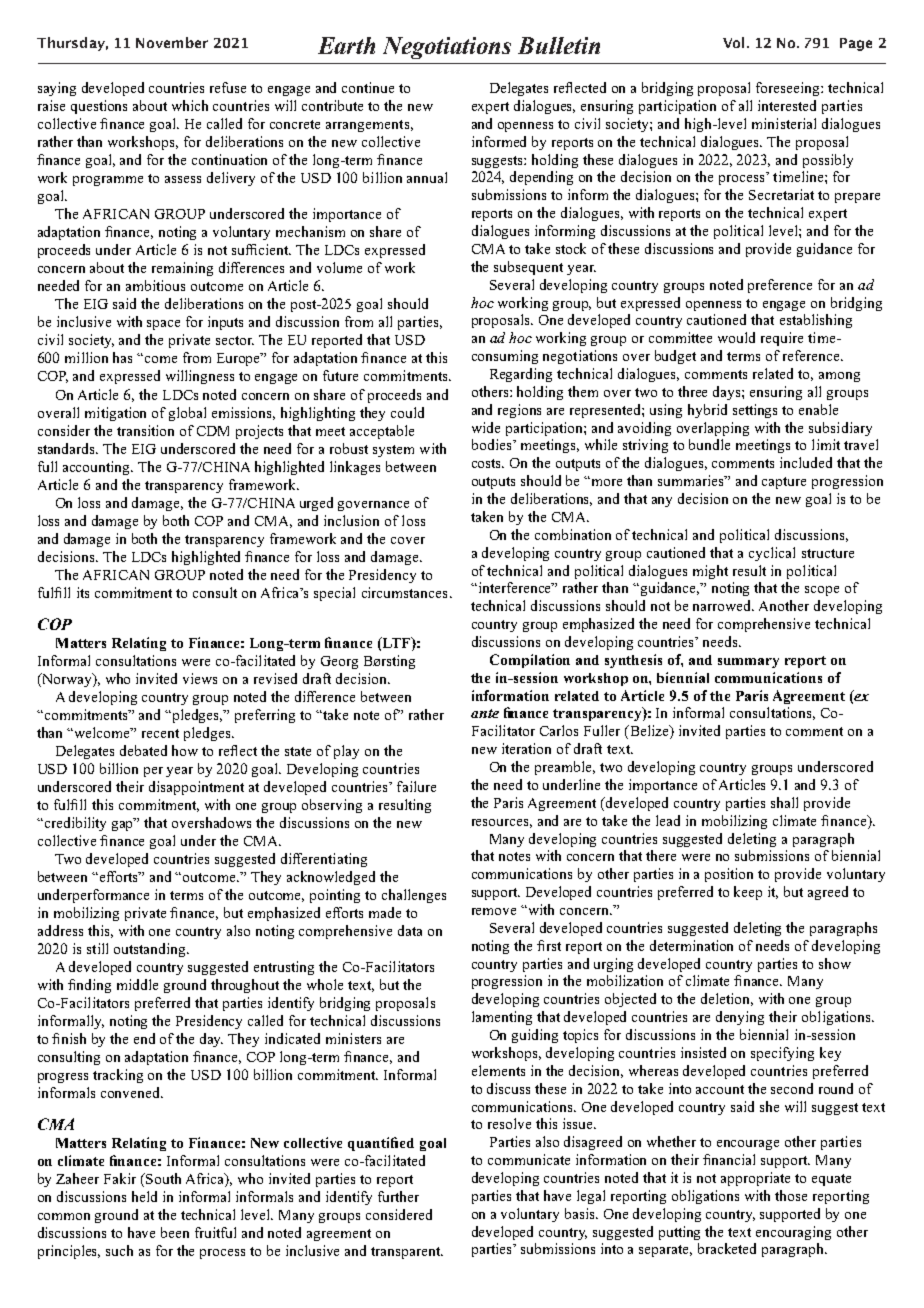 The height and width of the image is (1308, 924). What do you see at coordinates (398, 1196) in the image?
I see `further` at bounding box center [398, 1196].
